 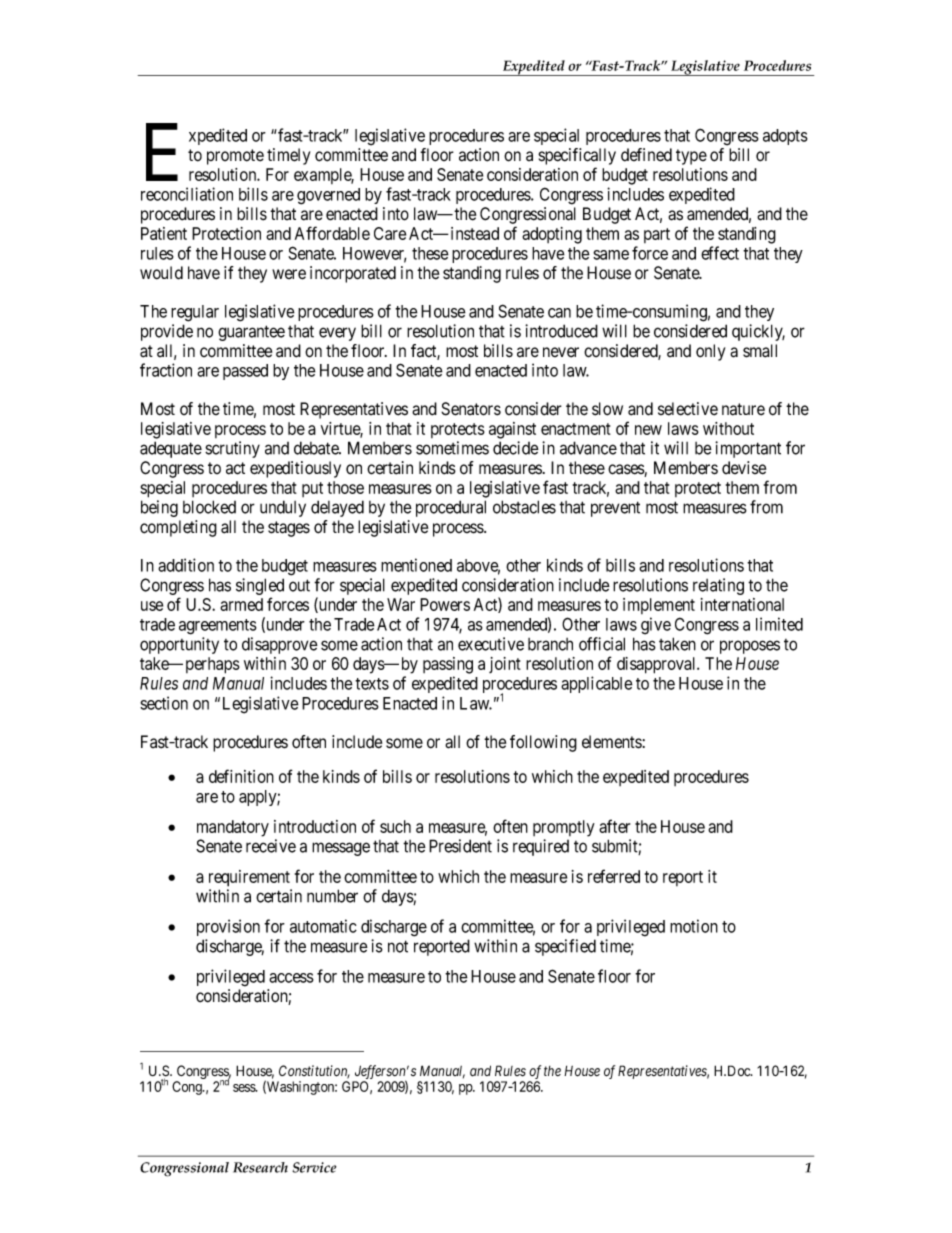 I want to click on motion, so click(x=694, y=926).
